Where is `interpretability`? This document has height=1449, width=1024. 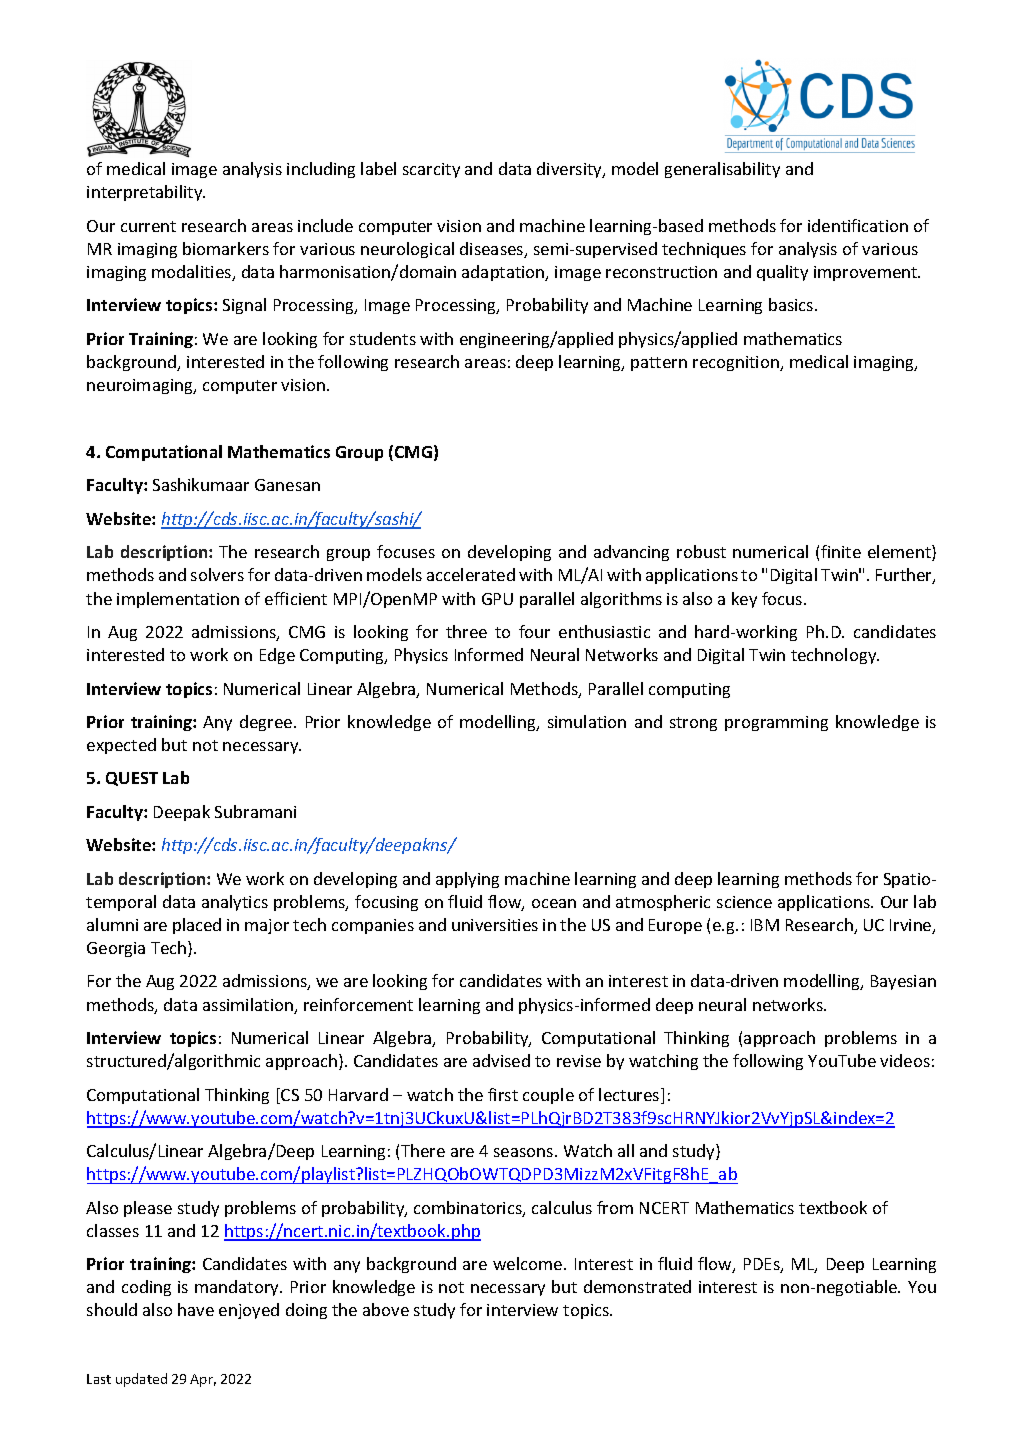 interpretability is located at coordinates (146, 193).
